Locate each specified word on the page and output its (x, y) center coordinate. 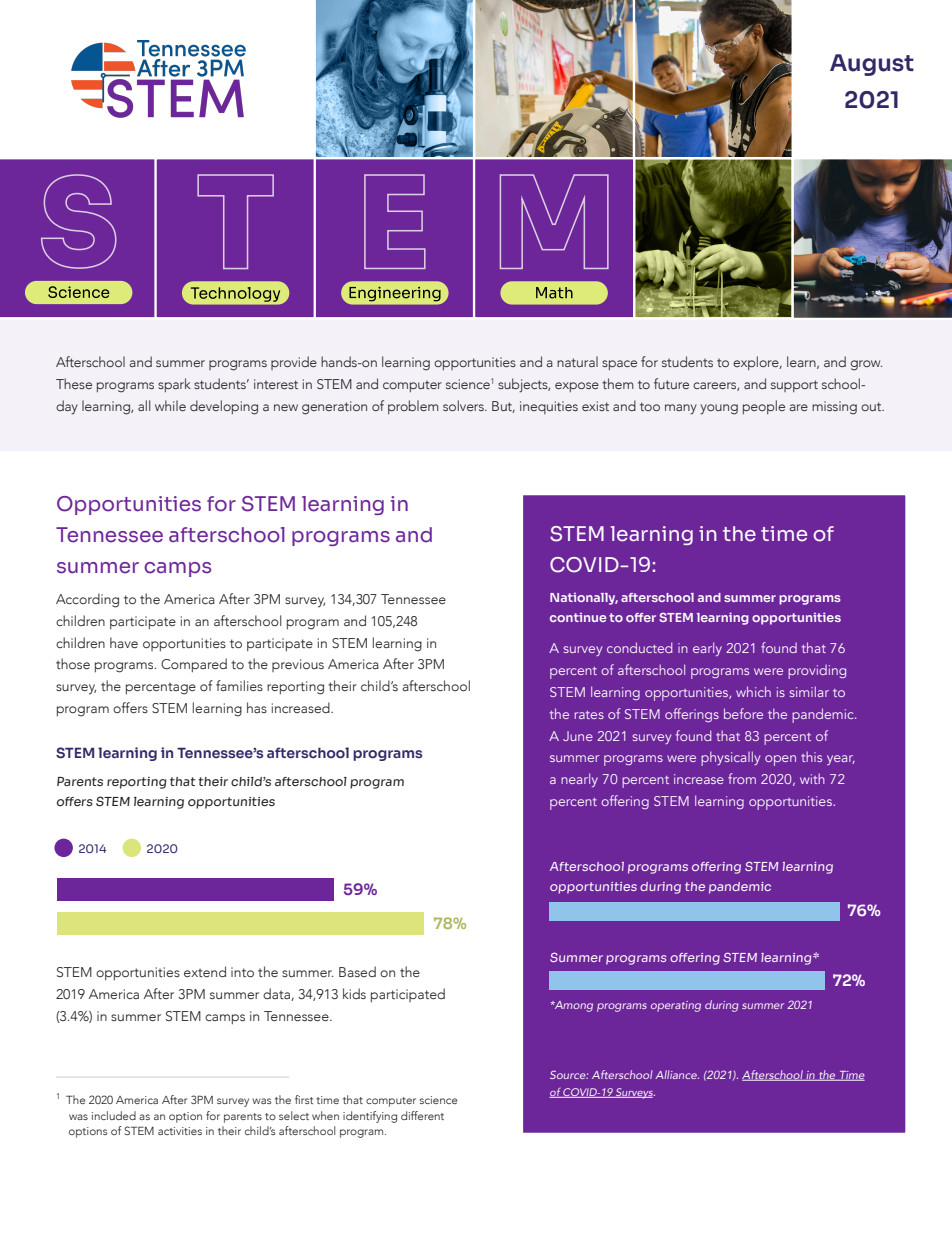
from (742, 778)
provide (294, 363)
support (794, 386)
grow (866, 365)
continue (578, 617)
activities (180, 1131)
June (578, 736)
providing (817, 672)
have (124, 642)
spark (174, 385)
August (872, 65)
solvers (464, 405)
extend (205, 971)
